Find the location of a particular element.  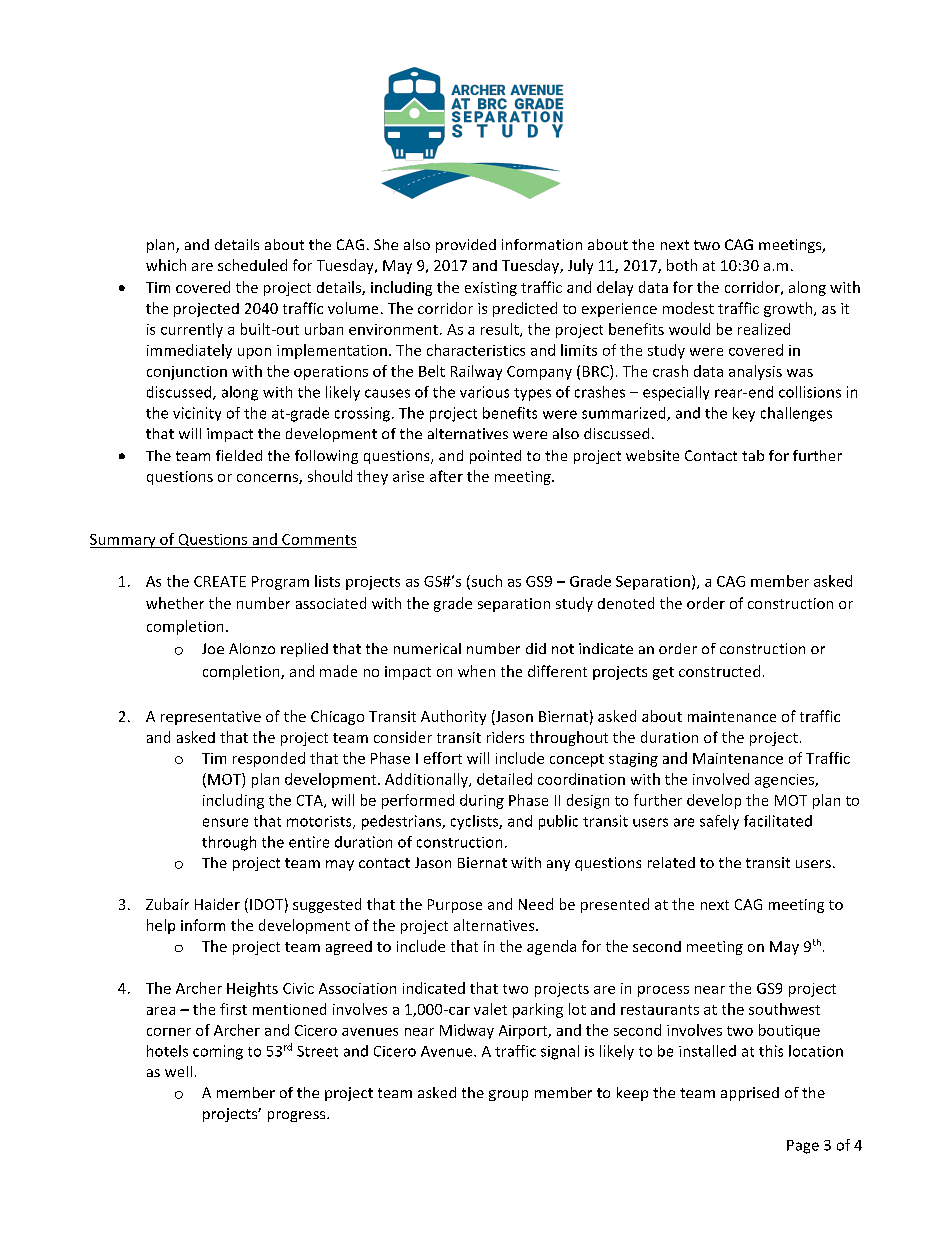

well is located at coordinates (178, 1071).
